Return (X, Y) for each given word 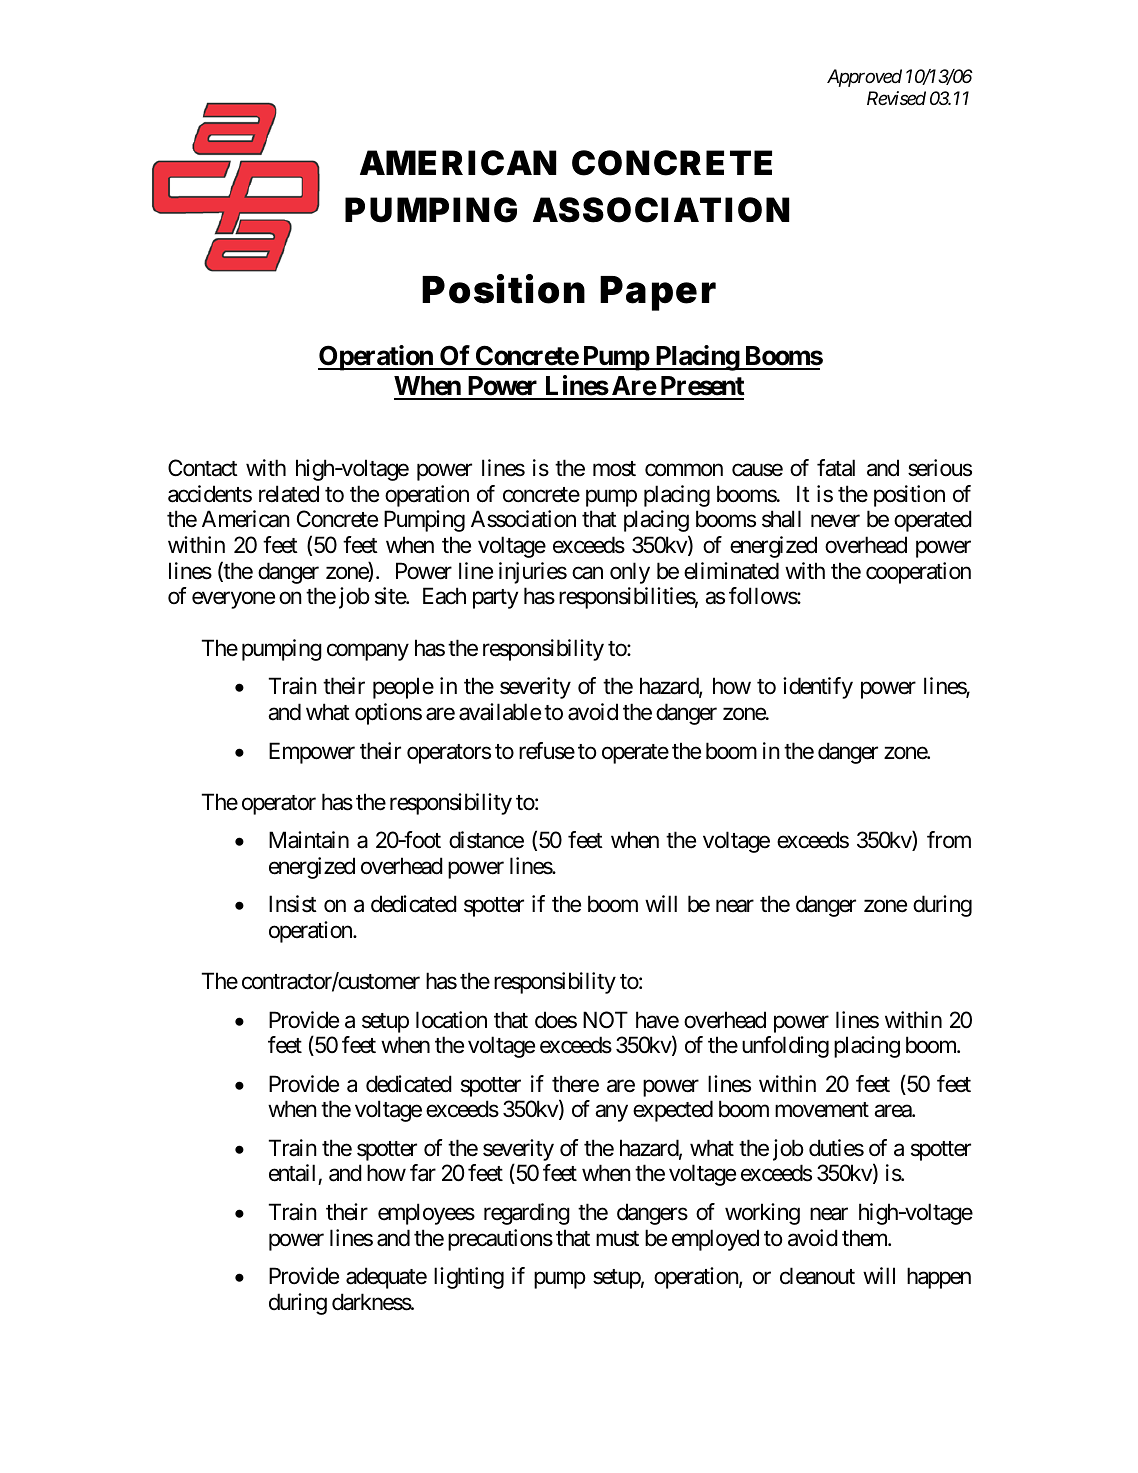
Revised (896, 98)
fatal (836, 468)
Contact (203, 468)
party (495, 599)
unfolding (785, 1047)
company (368, 652)
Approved (864, 78)
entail (294, 1174)
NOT (605, 1020)
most (614, 469)
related (289, 494)
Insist (293, 904)
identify (818, 688)
